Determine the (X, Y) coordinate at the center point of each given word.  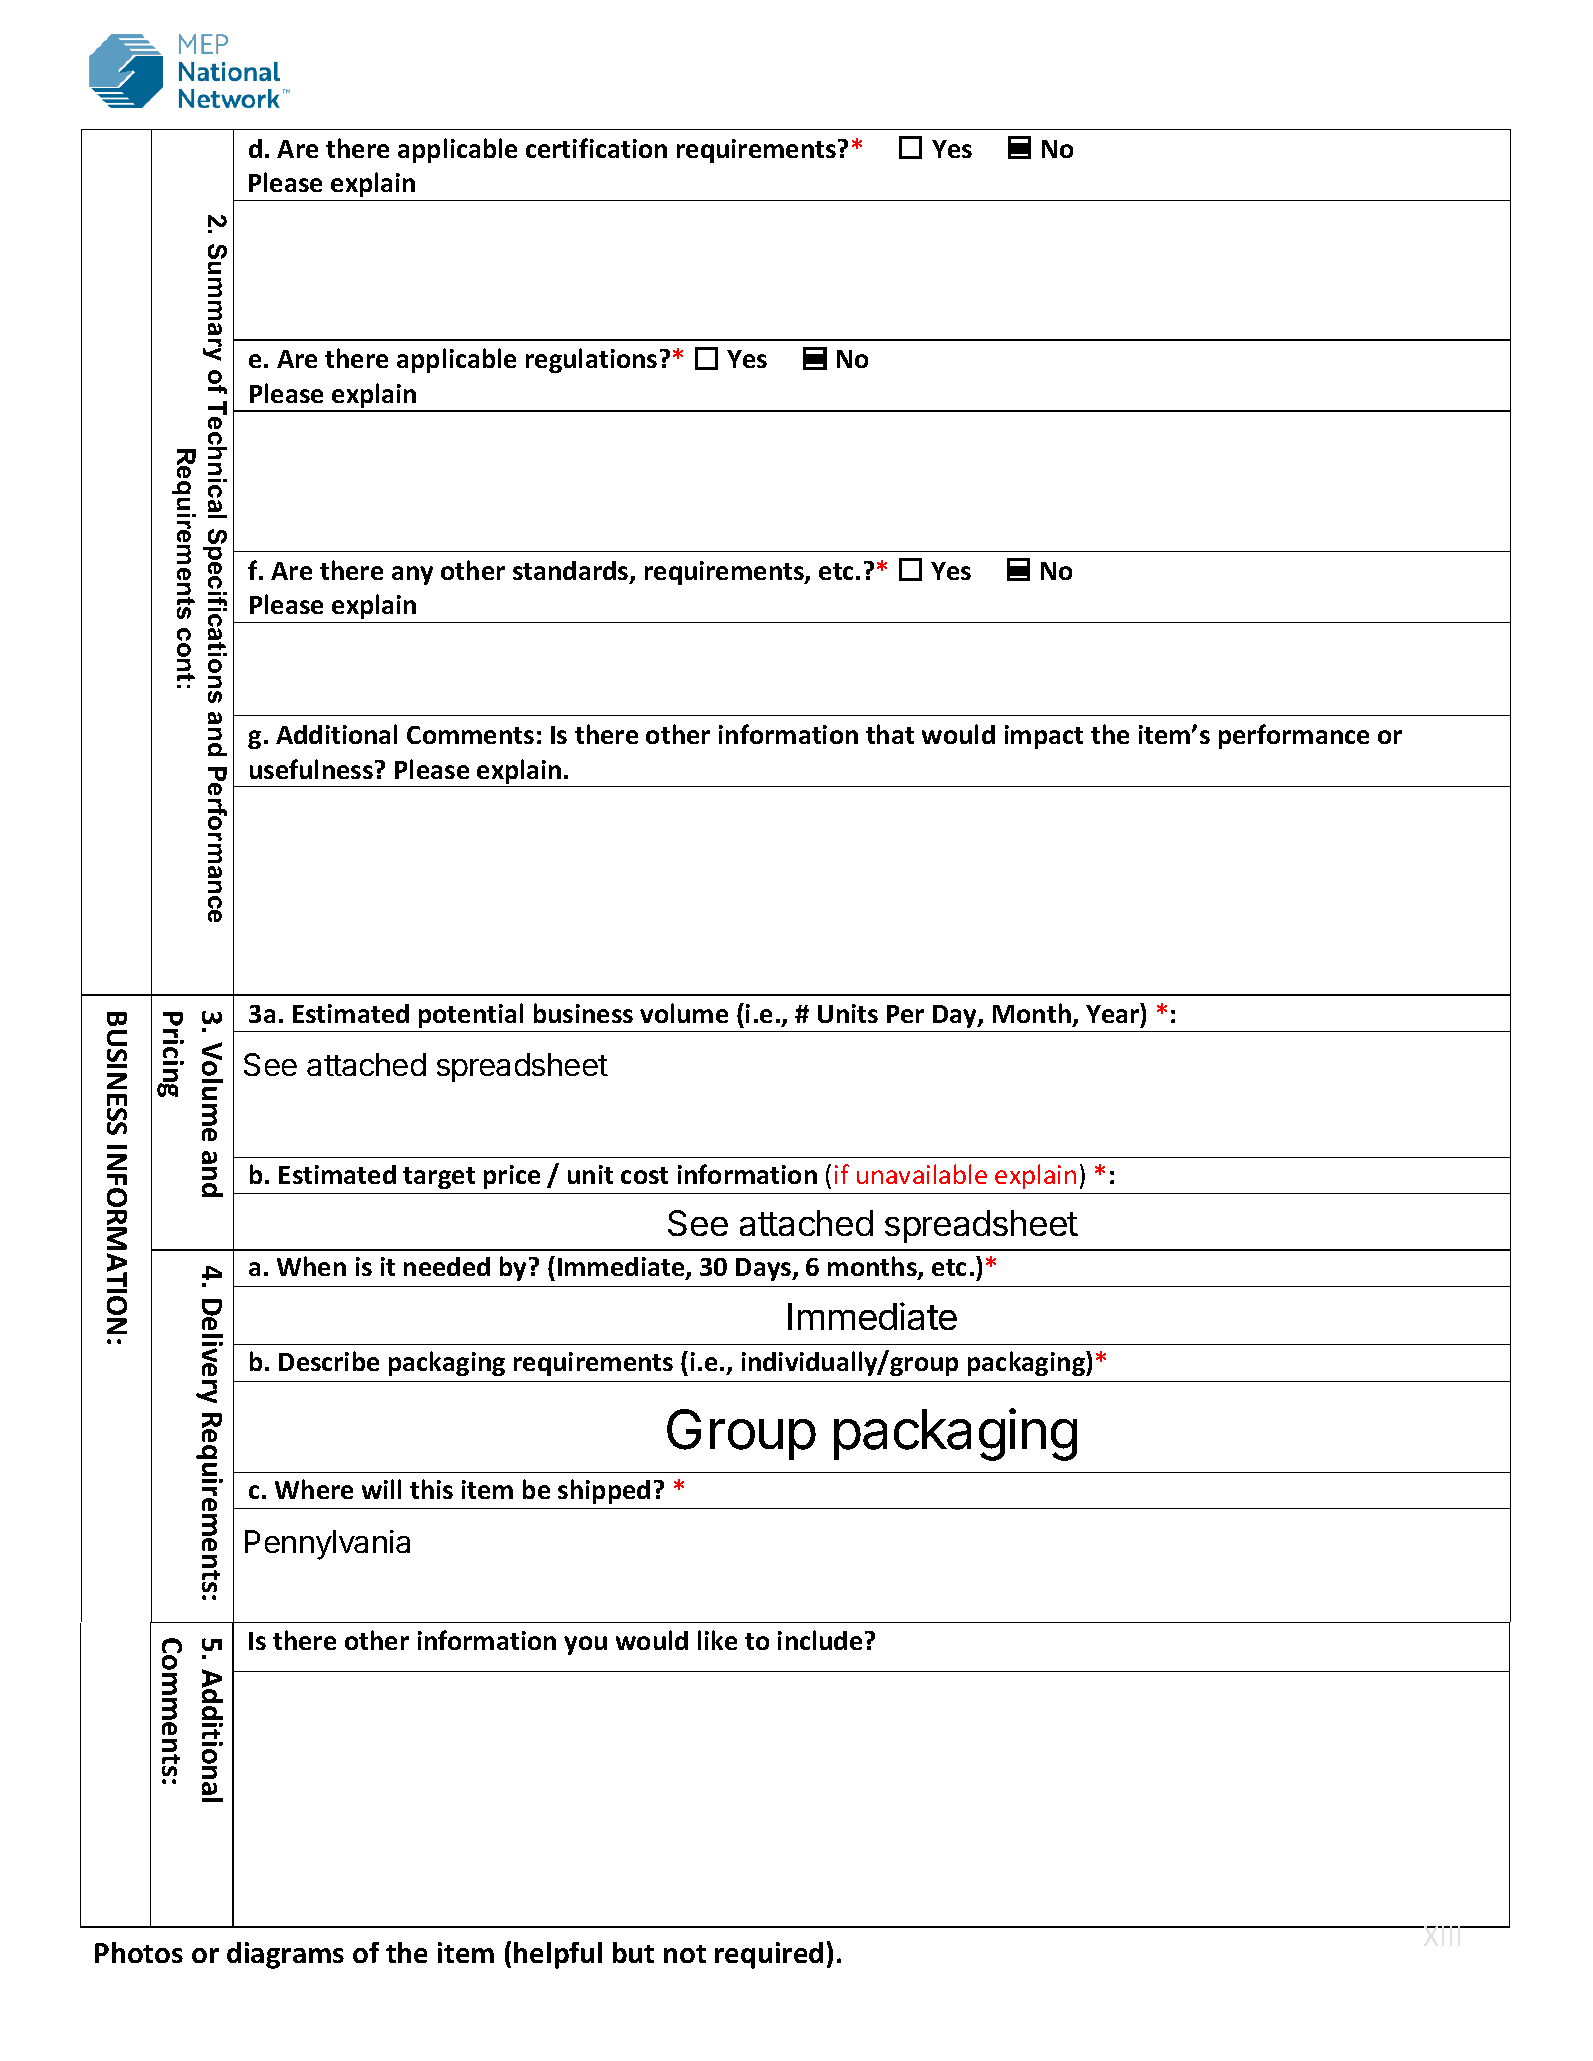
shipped (604, 1491)
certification (596, 148)
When (311, 1266)
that (890, 734)
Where (314, 1489)
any (412, 575)
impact (1044, 737)
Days (765, 1269)
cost (644, 1175)
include (820, 1640)
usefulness (311, 769)
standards (572, 572)
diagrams (285, 1955)
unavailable (922, 1174)
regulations (591, 360)
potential (471, 1015)
